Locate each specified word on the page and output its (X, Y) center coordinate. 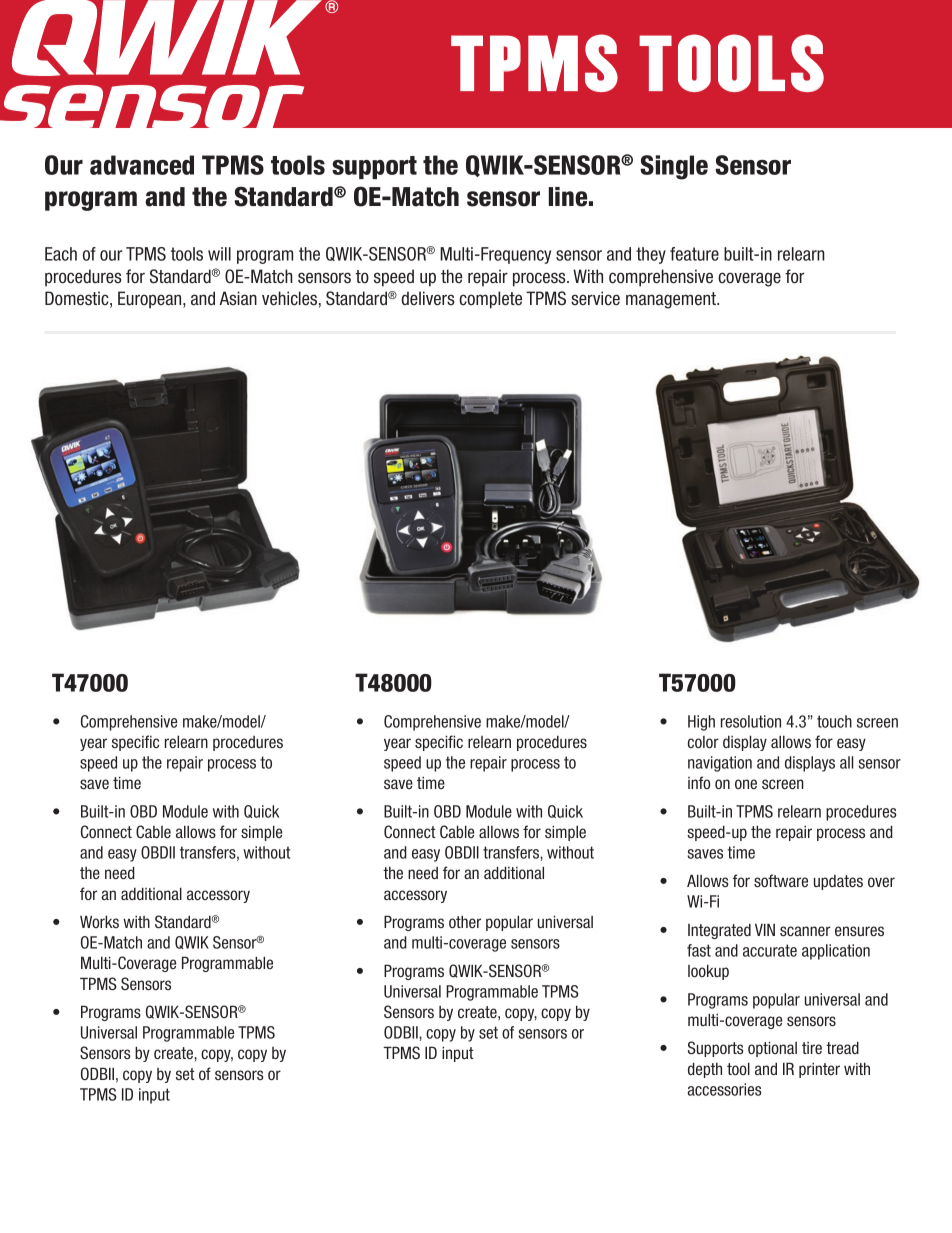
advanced (142, 165)
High (701, 723)
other (465, 921)
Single (674, 167)
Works (99, 921)
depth (705, 1070)
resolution (751, 721)
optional (772, 1049)
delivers (428, 298)
